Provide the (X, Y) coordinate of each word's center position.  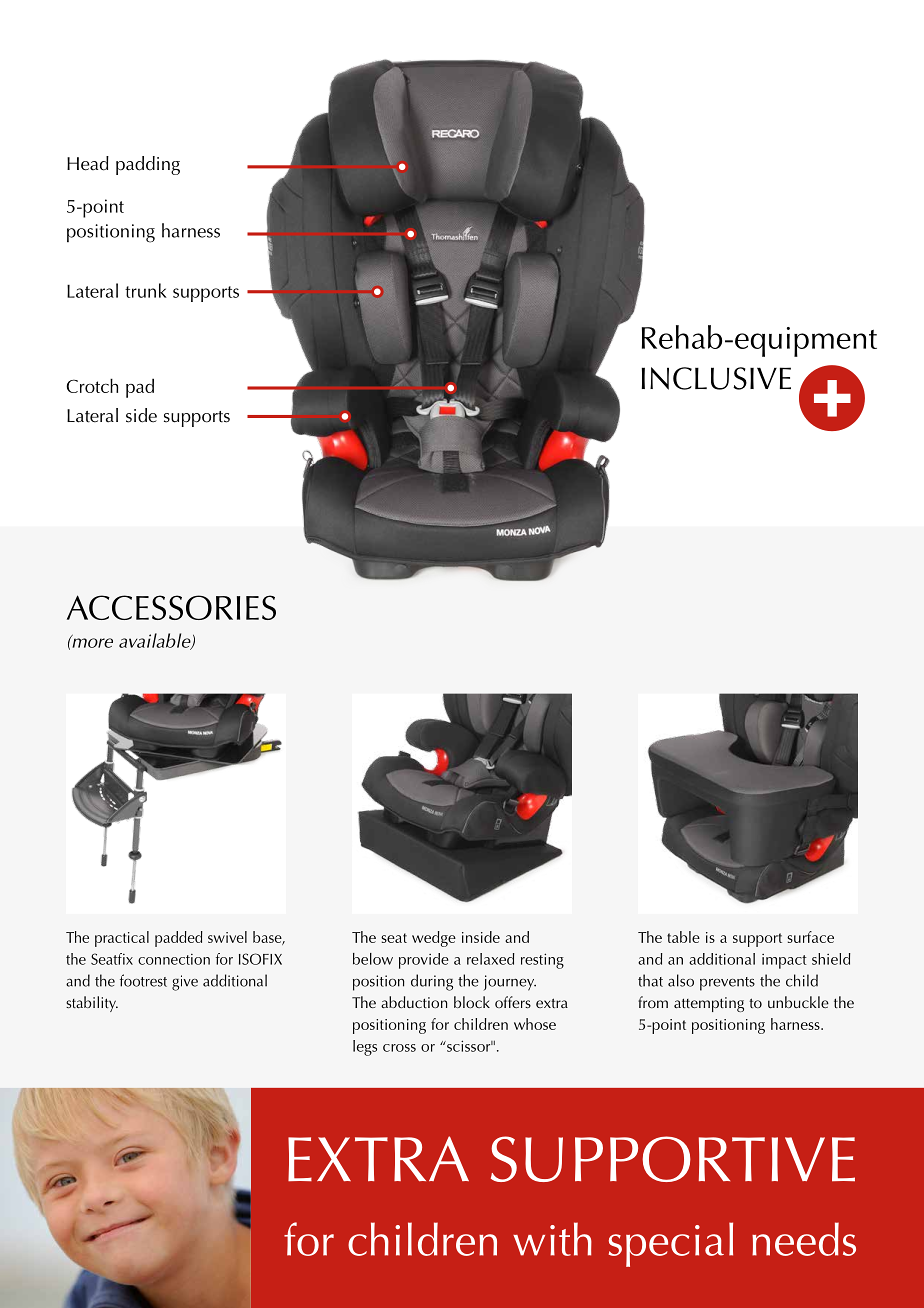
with (552, 1239)
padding (148, 165)
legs (365, 1048)
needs (804, 1239)
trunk (146, 290)
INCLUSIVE (716, 378)
